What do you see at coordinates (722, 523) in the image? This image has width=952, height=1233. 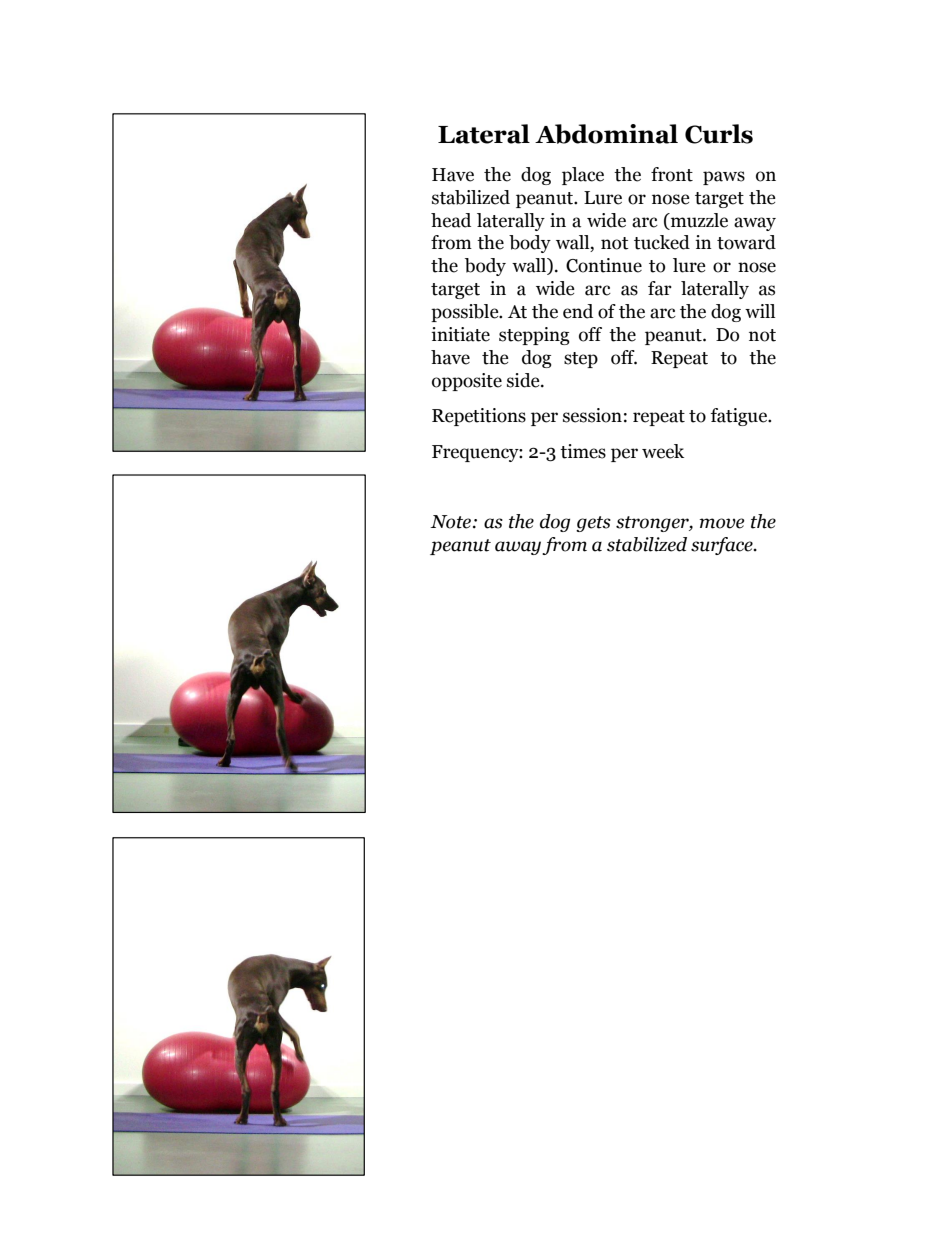 I see `move` at bounding box center [722, 523].
